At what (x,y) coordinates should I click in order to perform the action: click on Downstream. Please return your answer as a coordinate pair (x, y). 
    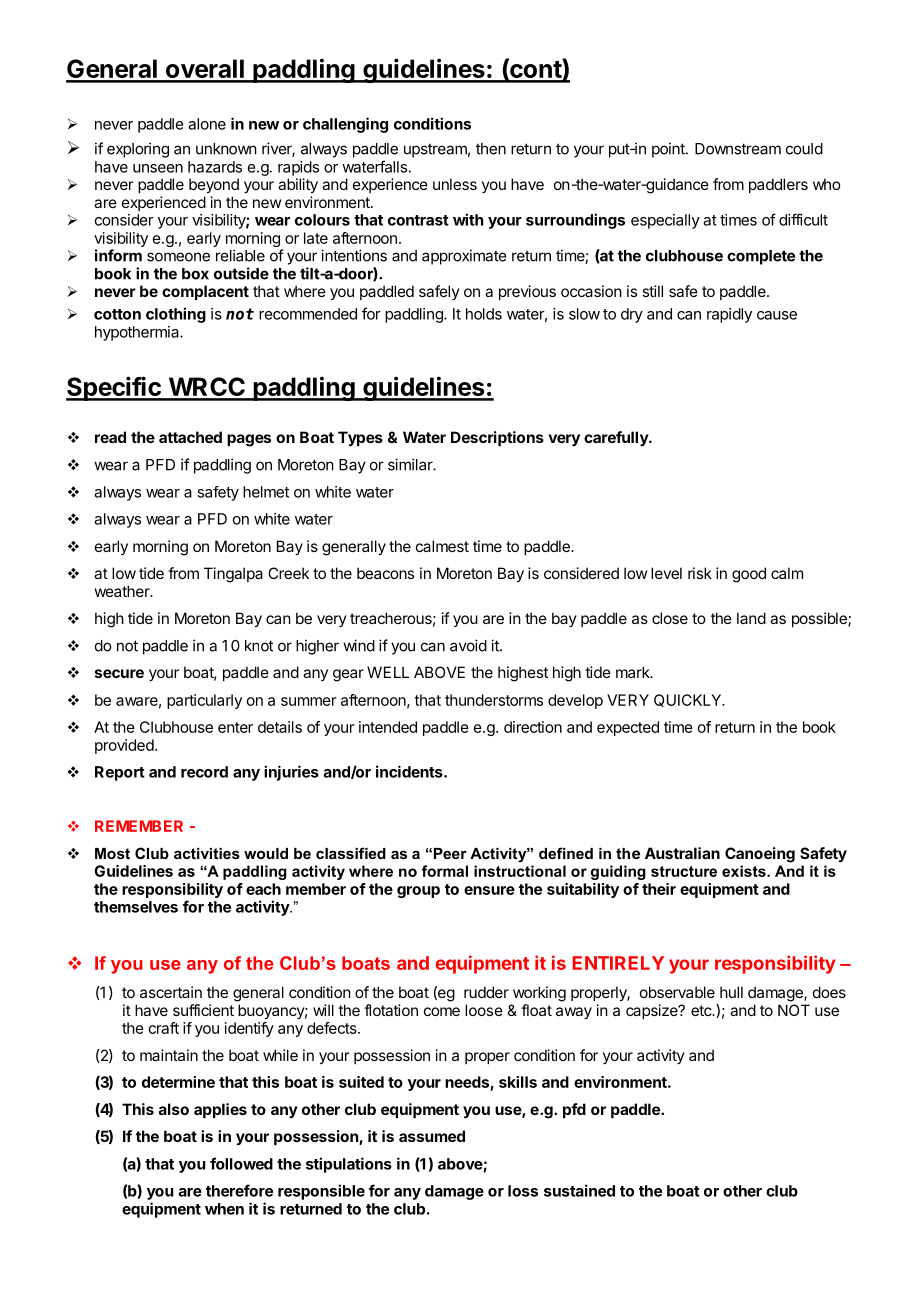
    Looking at the image, I should click on (738, 149).
